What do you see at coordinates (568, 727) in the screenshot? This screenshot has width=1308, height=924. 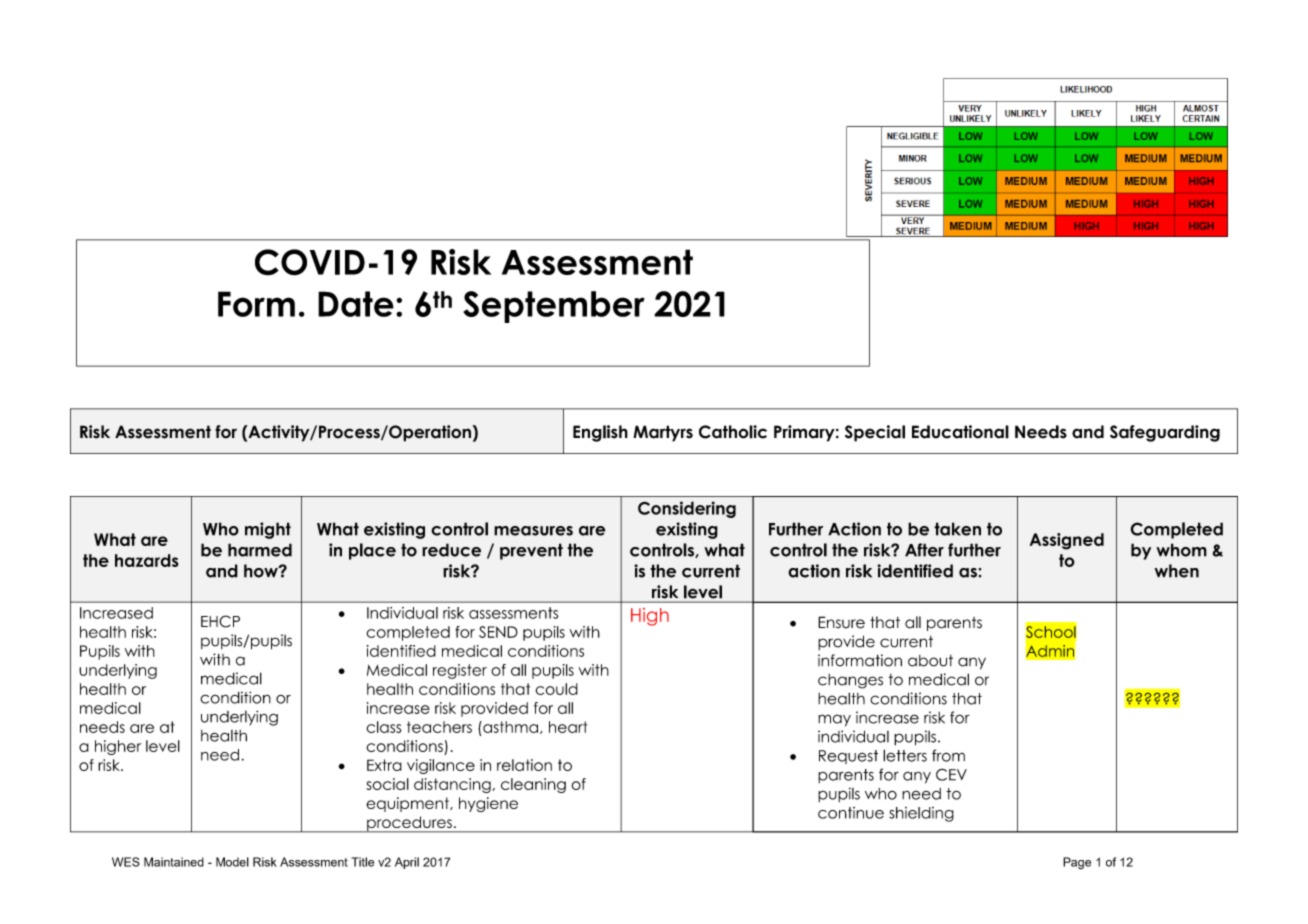 I see `heart` at bounding box center [568, 727].
